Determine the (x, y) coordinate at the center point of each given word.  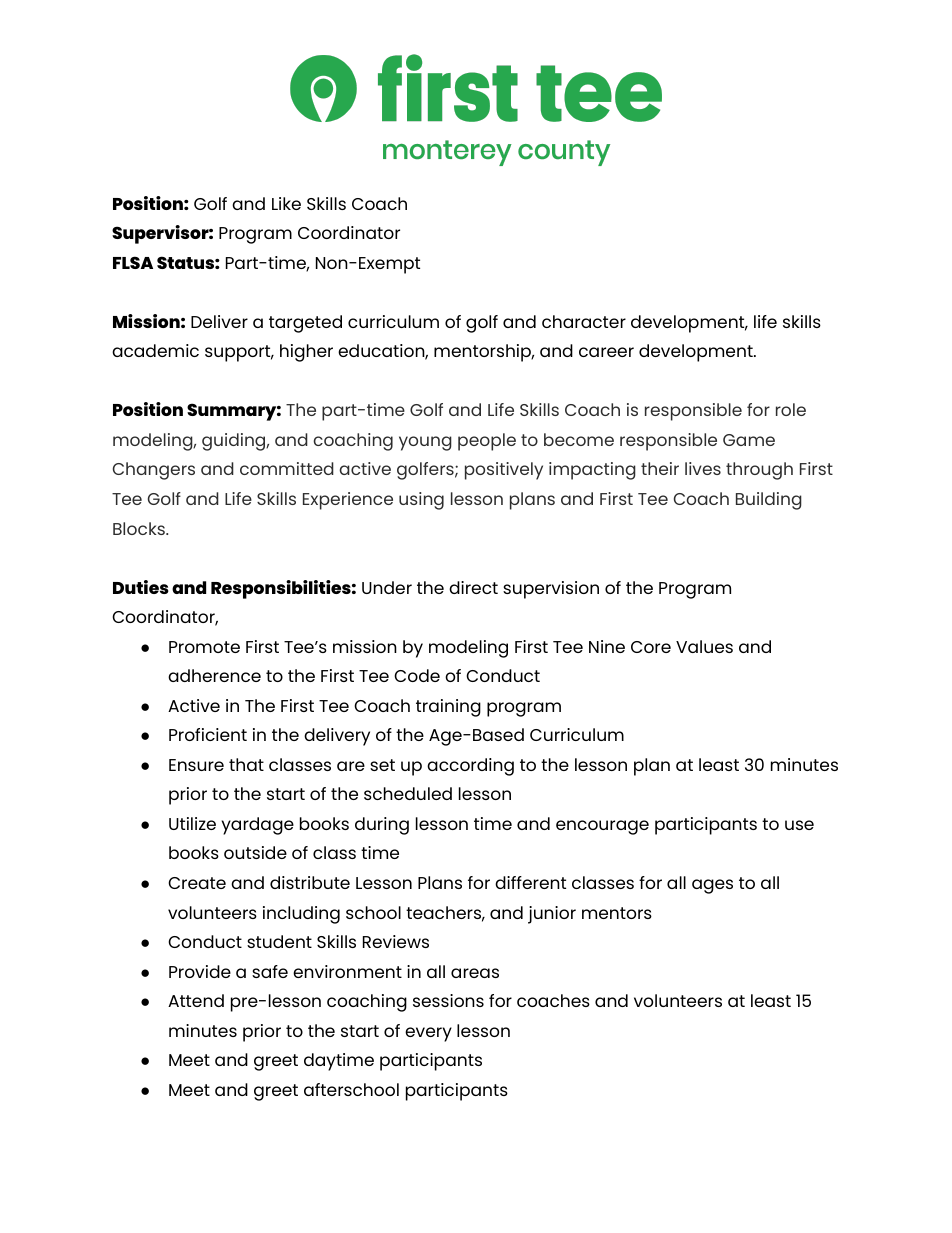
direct (473, 587)
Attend (196, 1000)
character (584, 321)
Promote (204, 647)
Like (286, 203)
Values (704, 646)
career (606, 352)
